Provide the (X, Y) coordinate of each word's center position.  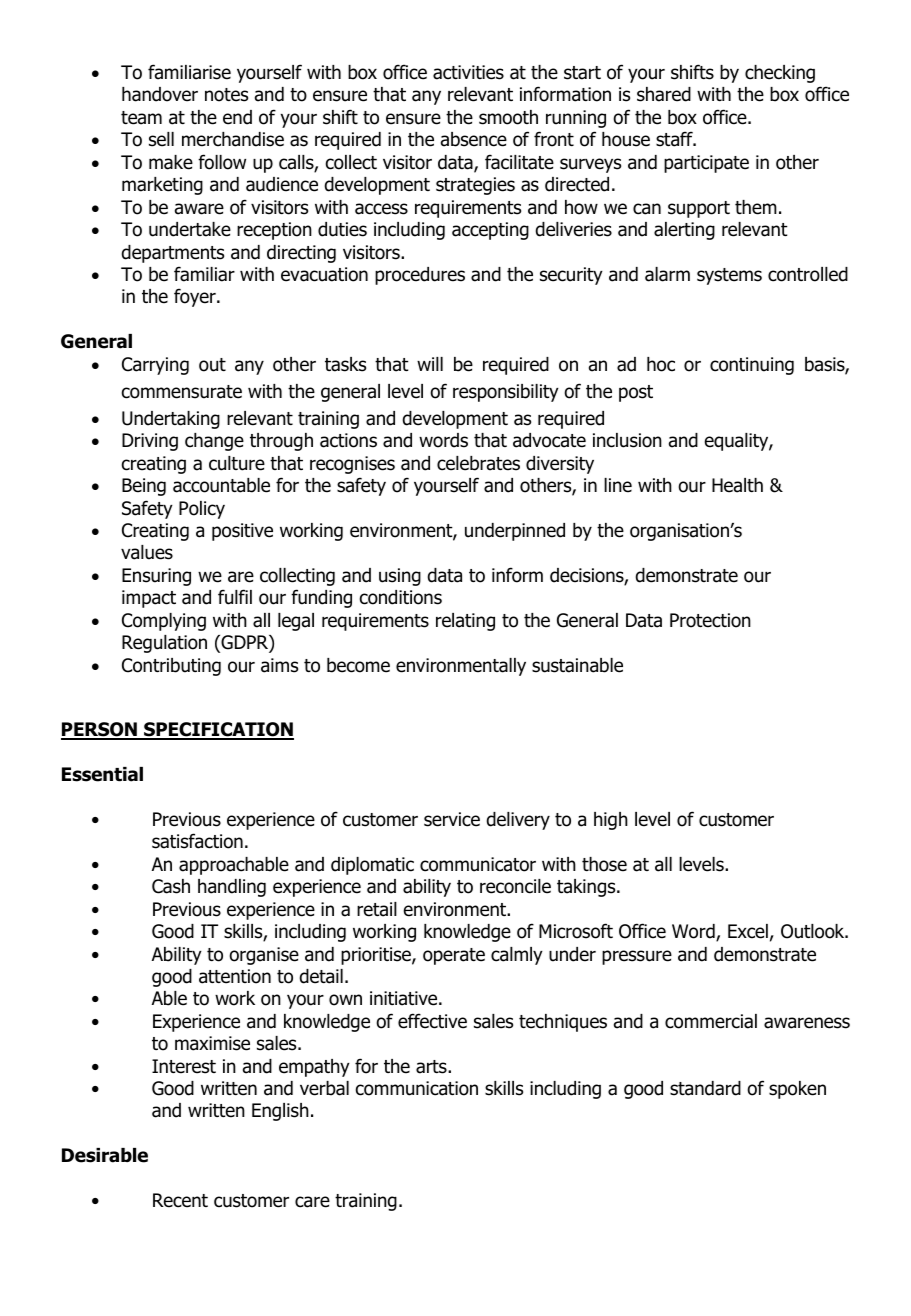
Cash (171, 886)
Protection (710, 620)
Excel (748, 931)
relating (465, 622)
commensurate (182, 392)
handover (160, 94)
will (430, 364)
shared (664, 94)
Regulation (164, 644)
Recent (180, 1200)
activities (468, 72)
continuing (752, 366)
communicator (478, 864)
